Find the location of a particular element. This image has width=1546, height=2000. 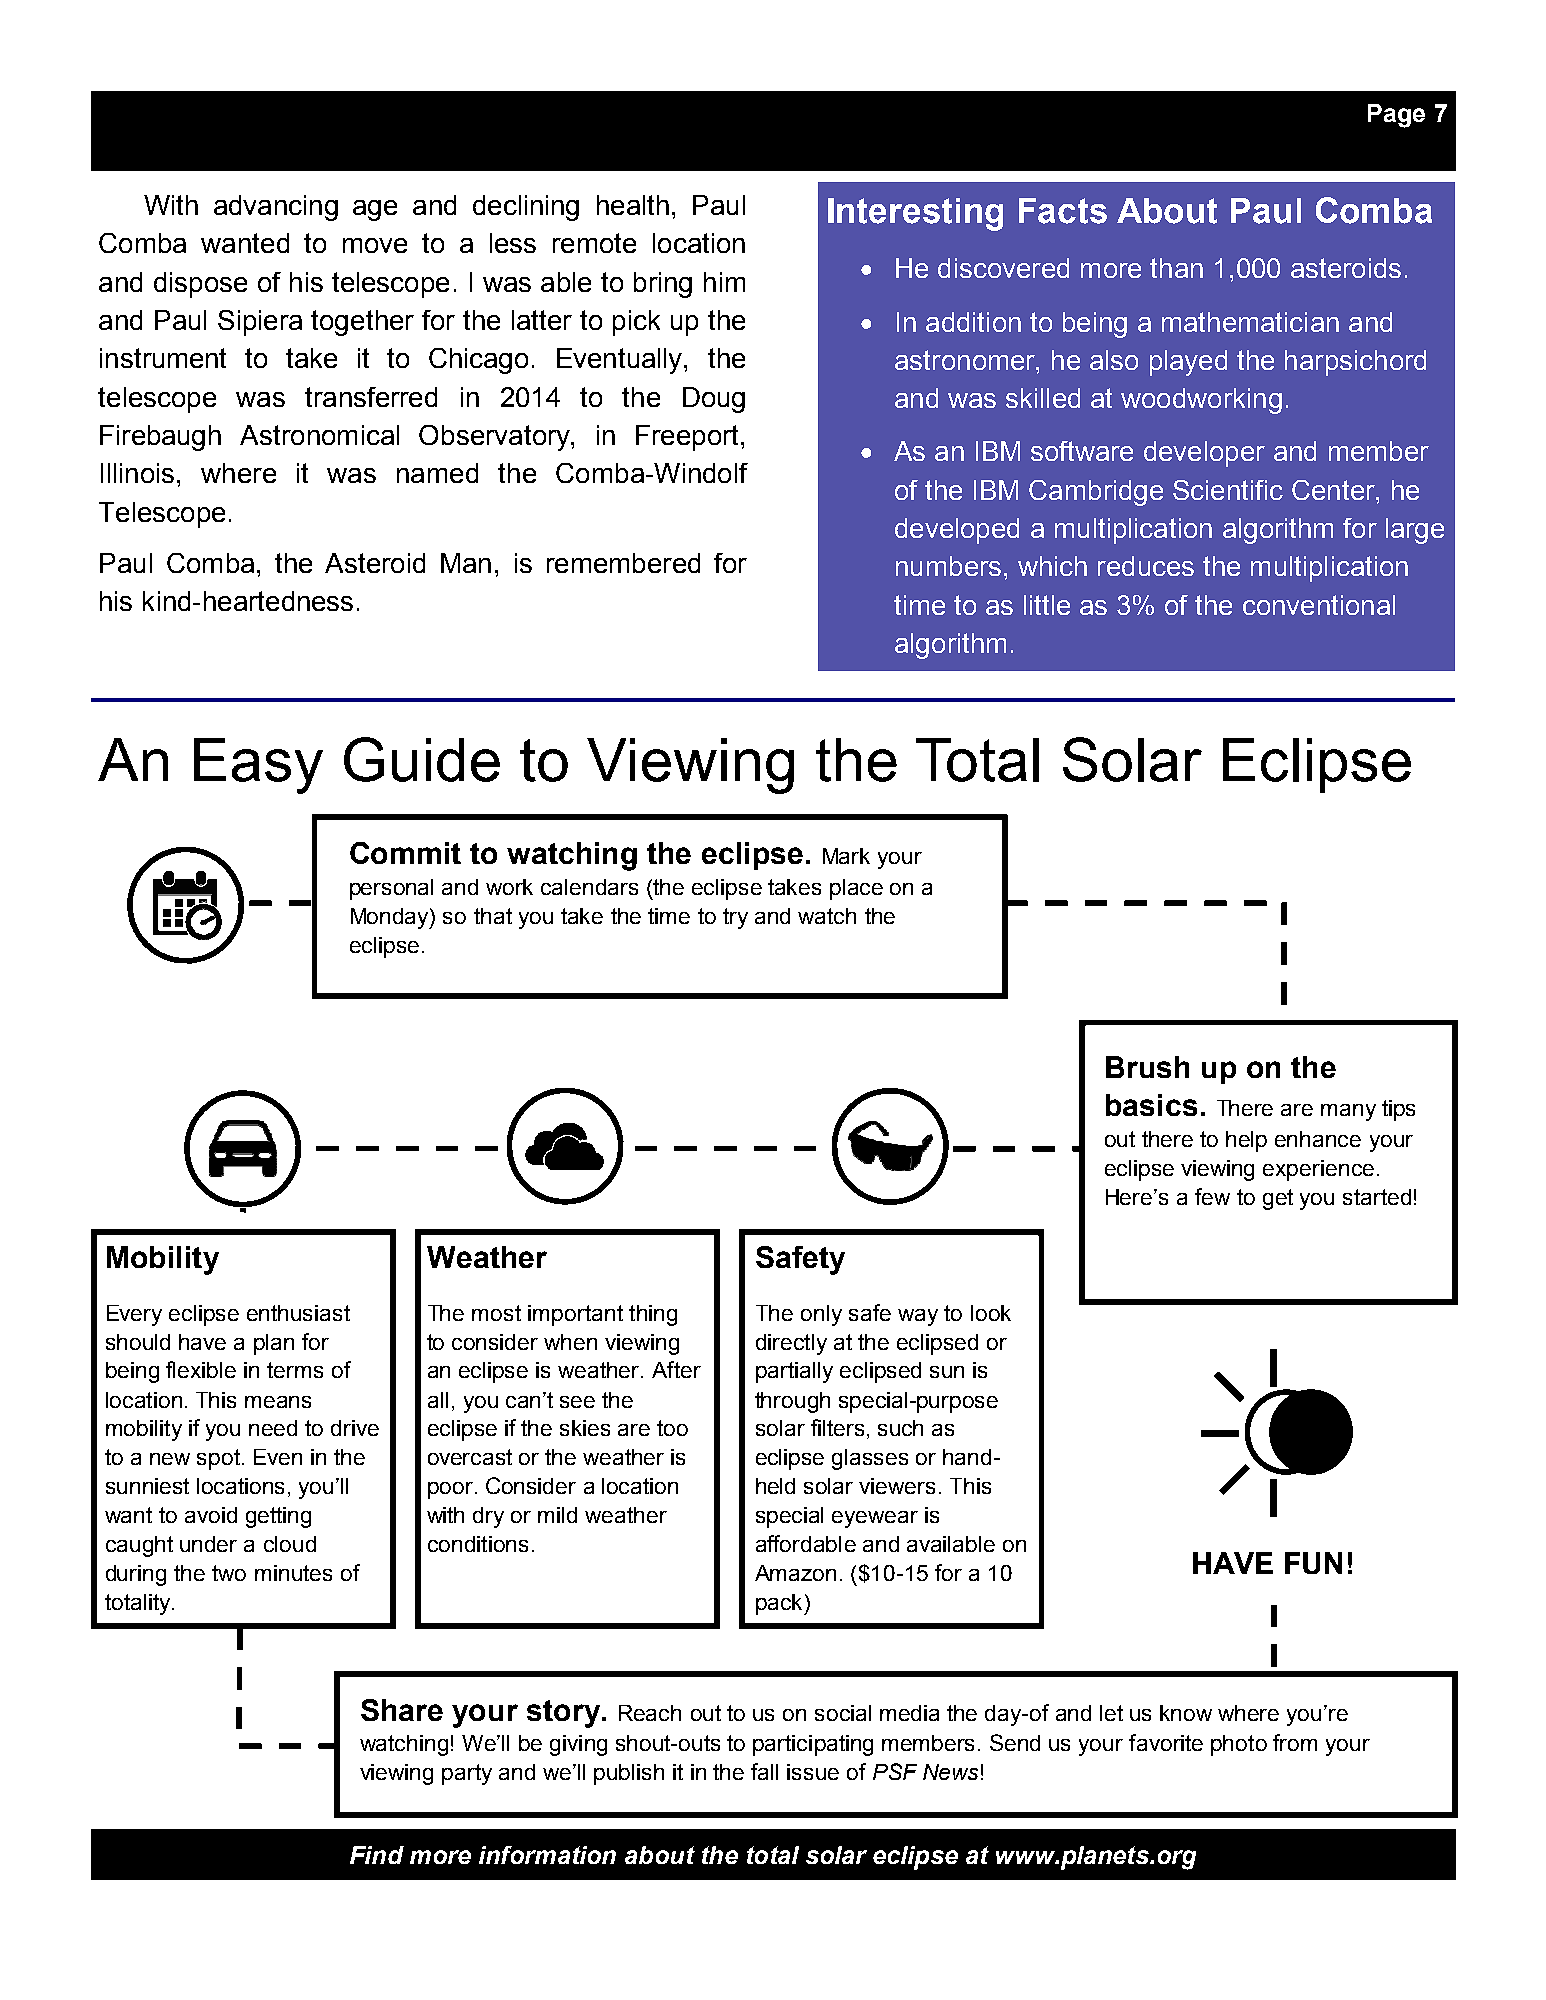

health is located at coordinates (633, 205).
